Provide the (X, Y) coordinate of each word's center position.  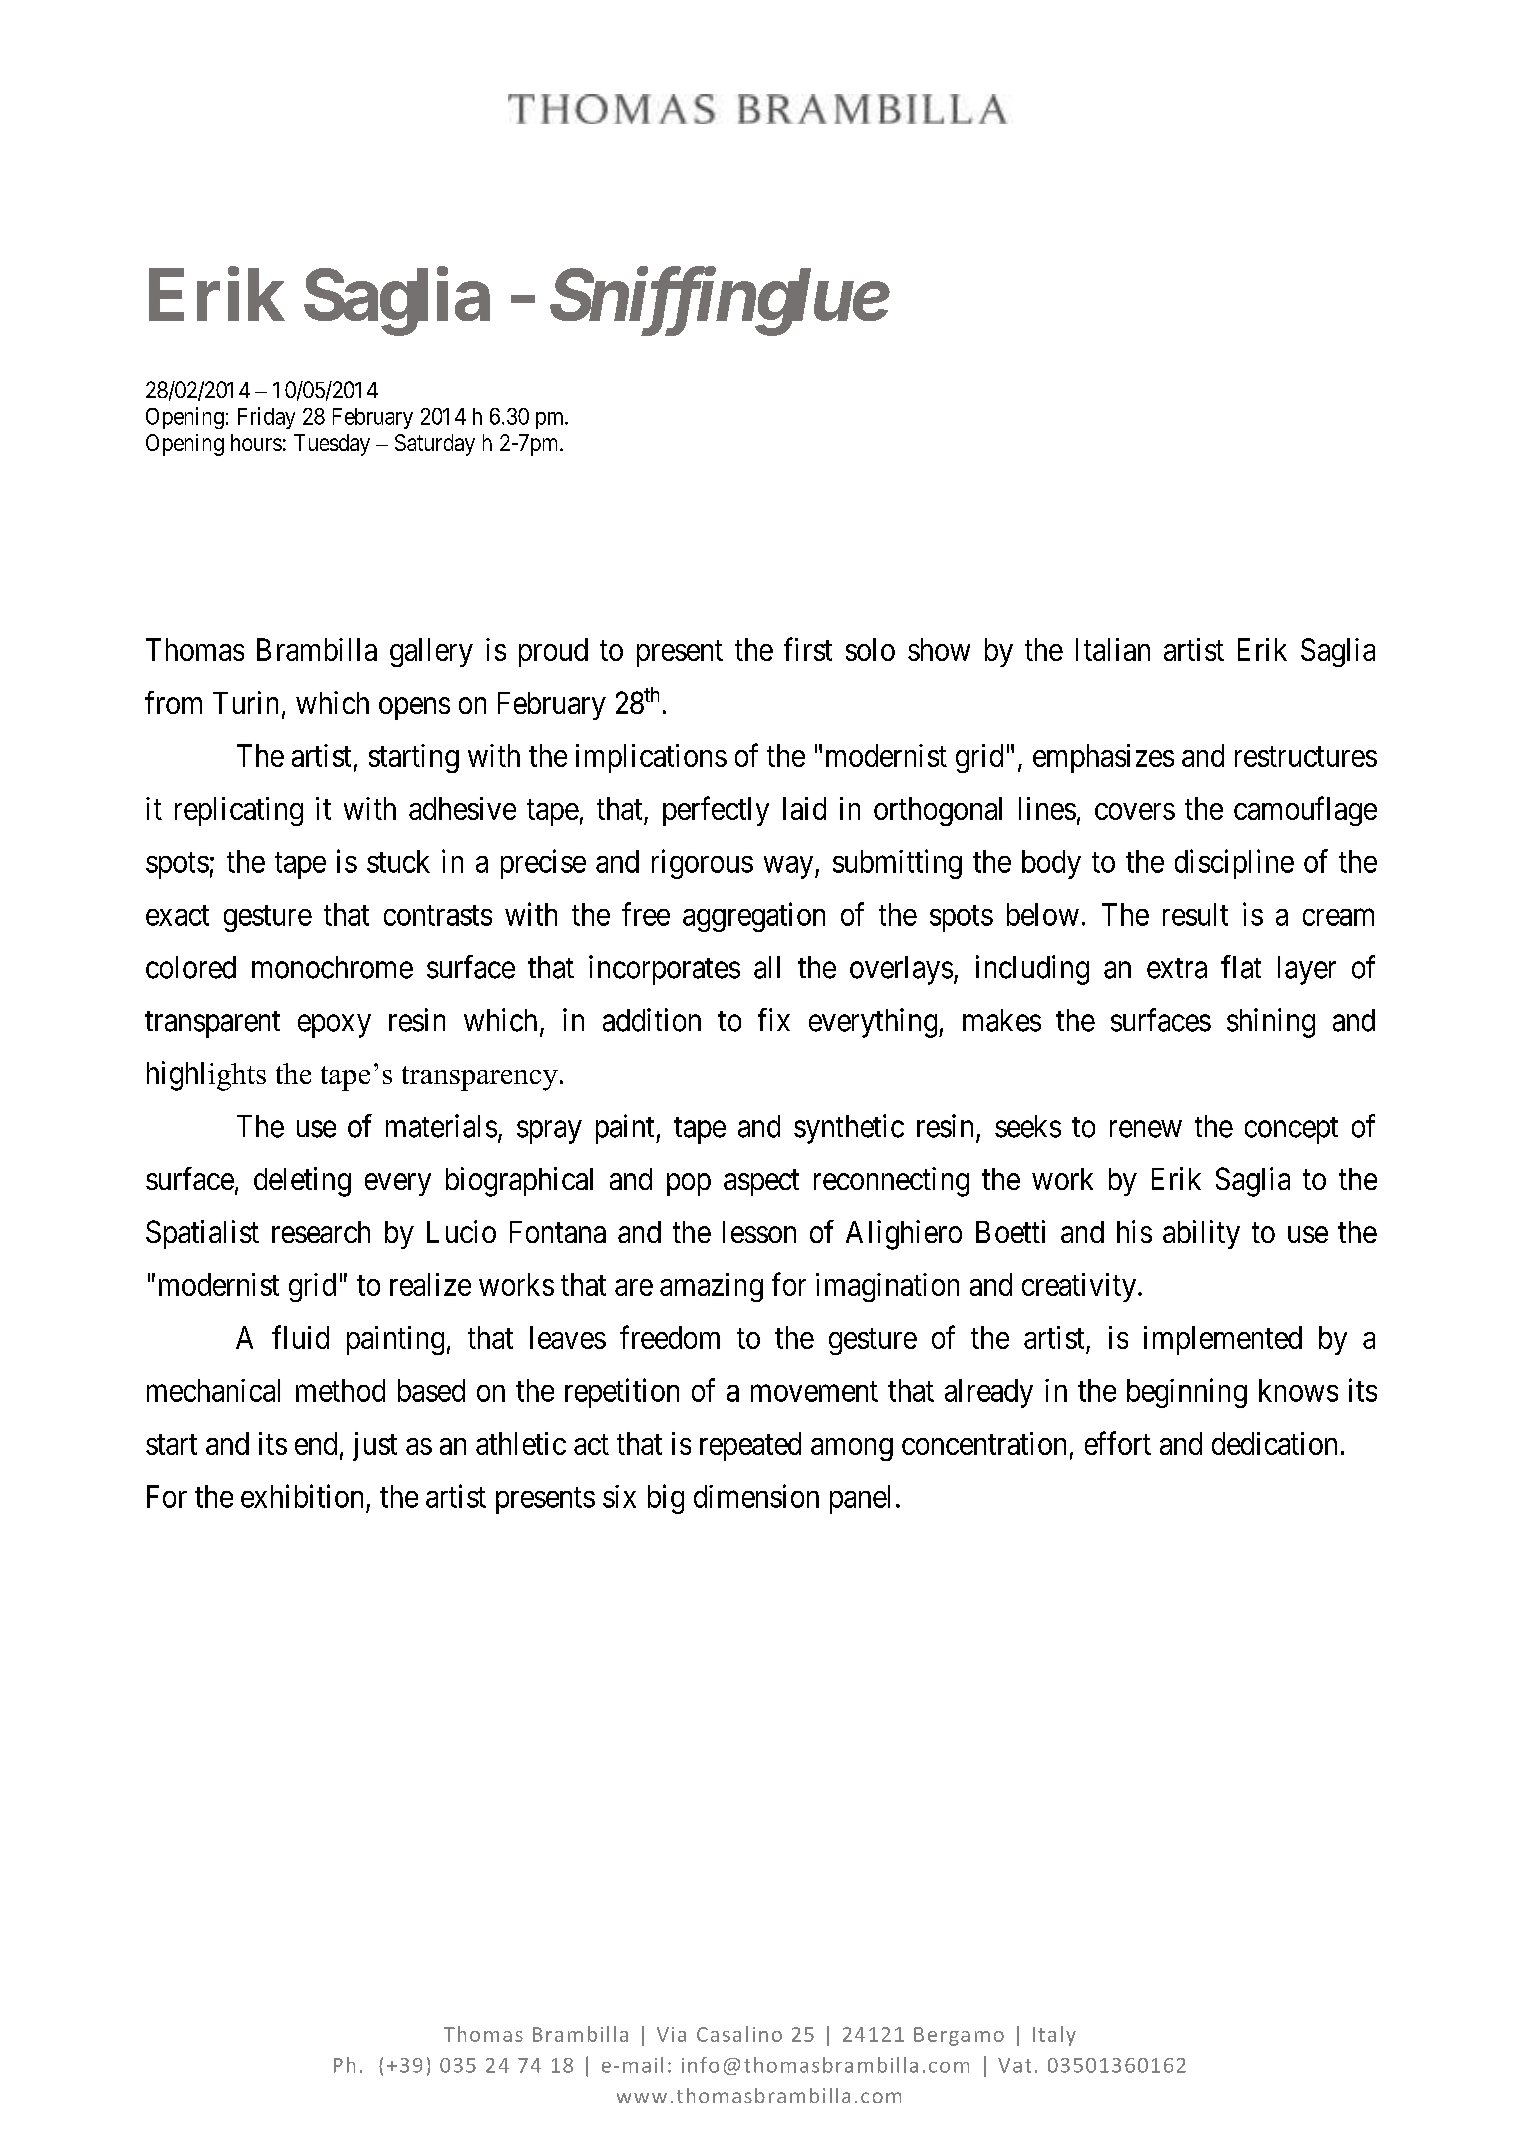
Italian (1113, 649)
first (808, 649)
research (321, 1232)
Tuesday (332, 445)
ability (1201, 1234)
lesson (759, 1232)
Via (671, 2034)
